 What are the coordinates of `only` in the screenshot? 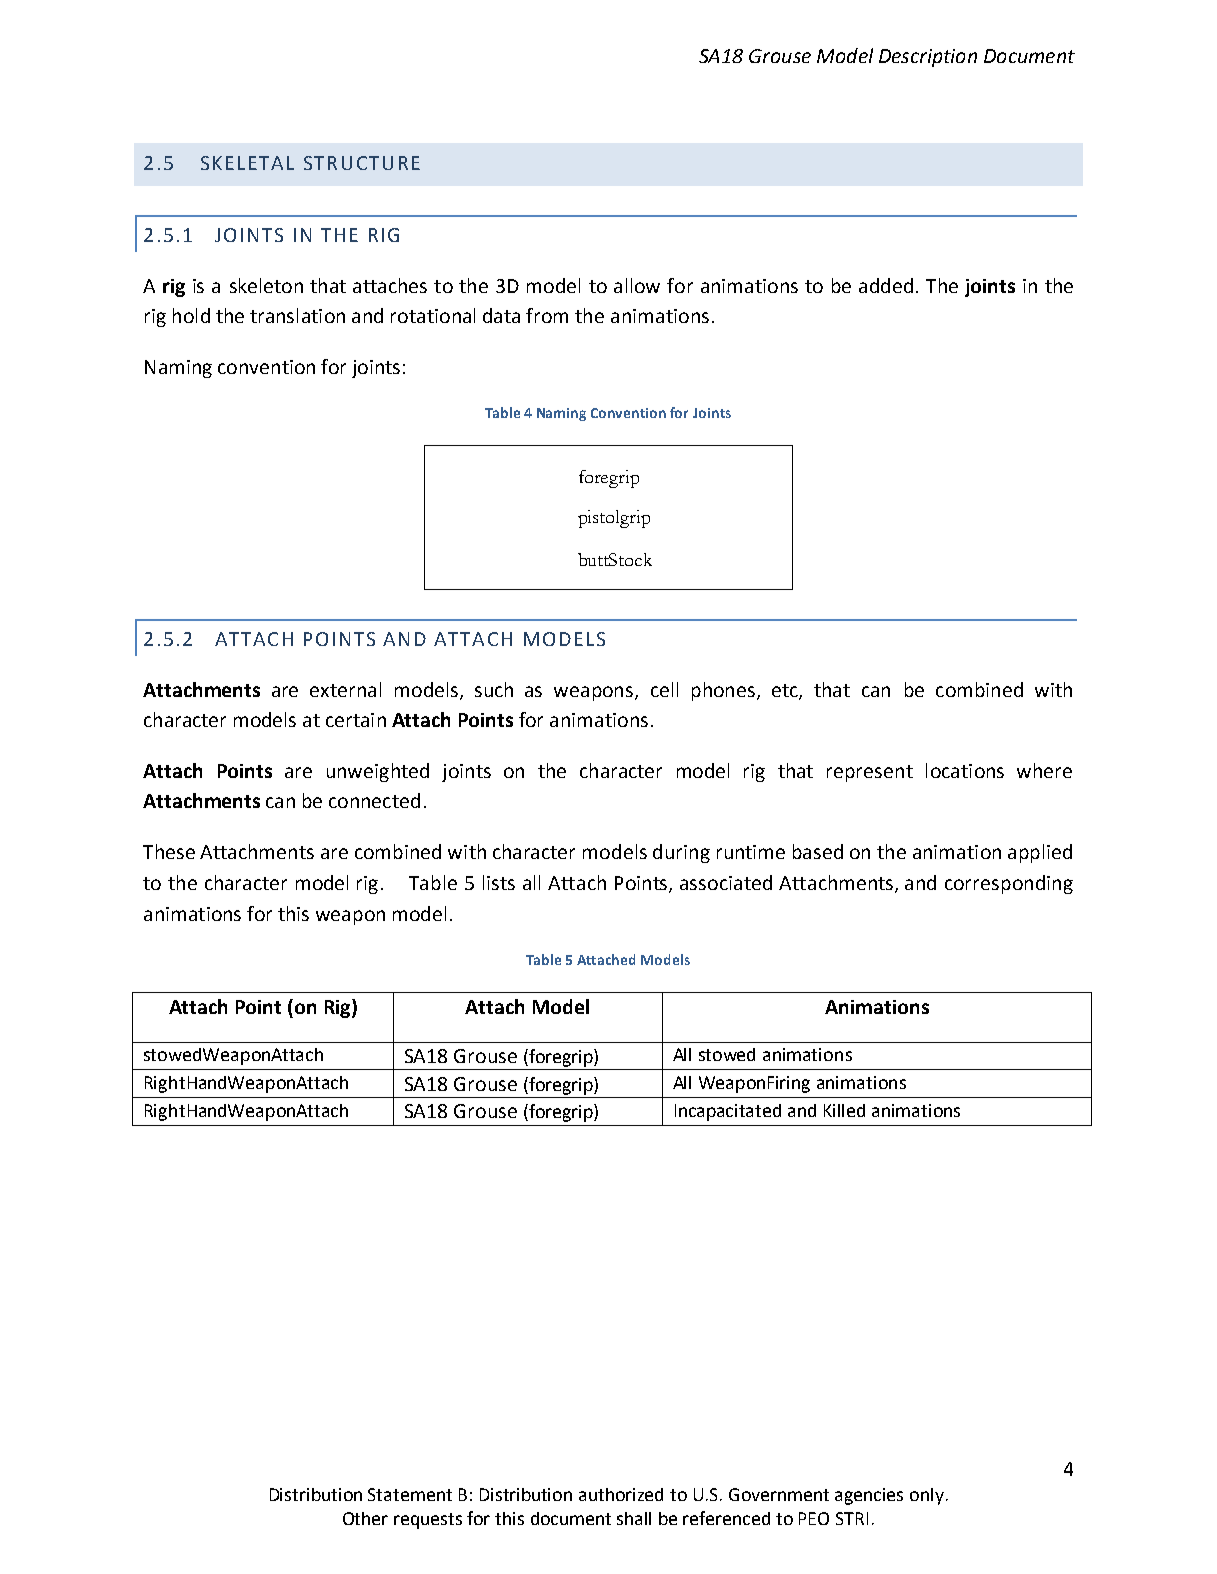 It's located at (927, 1496).
